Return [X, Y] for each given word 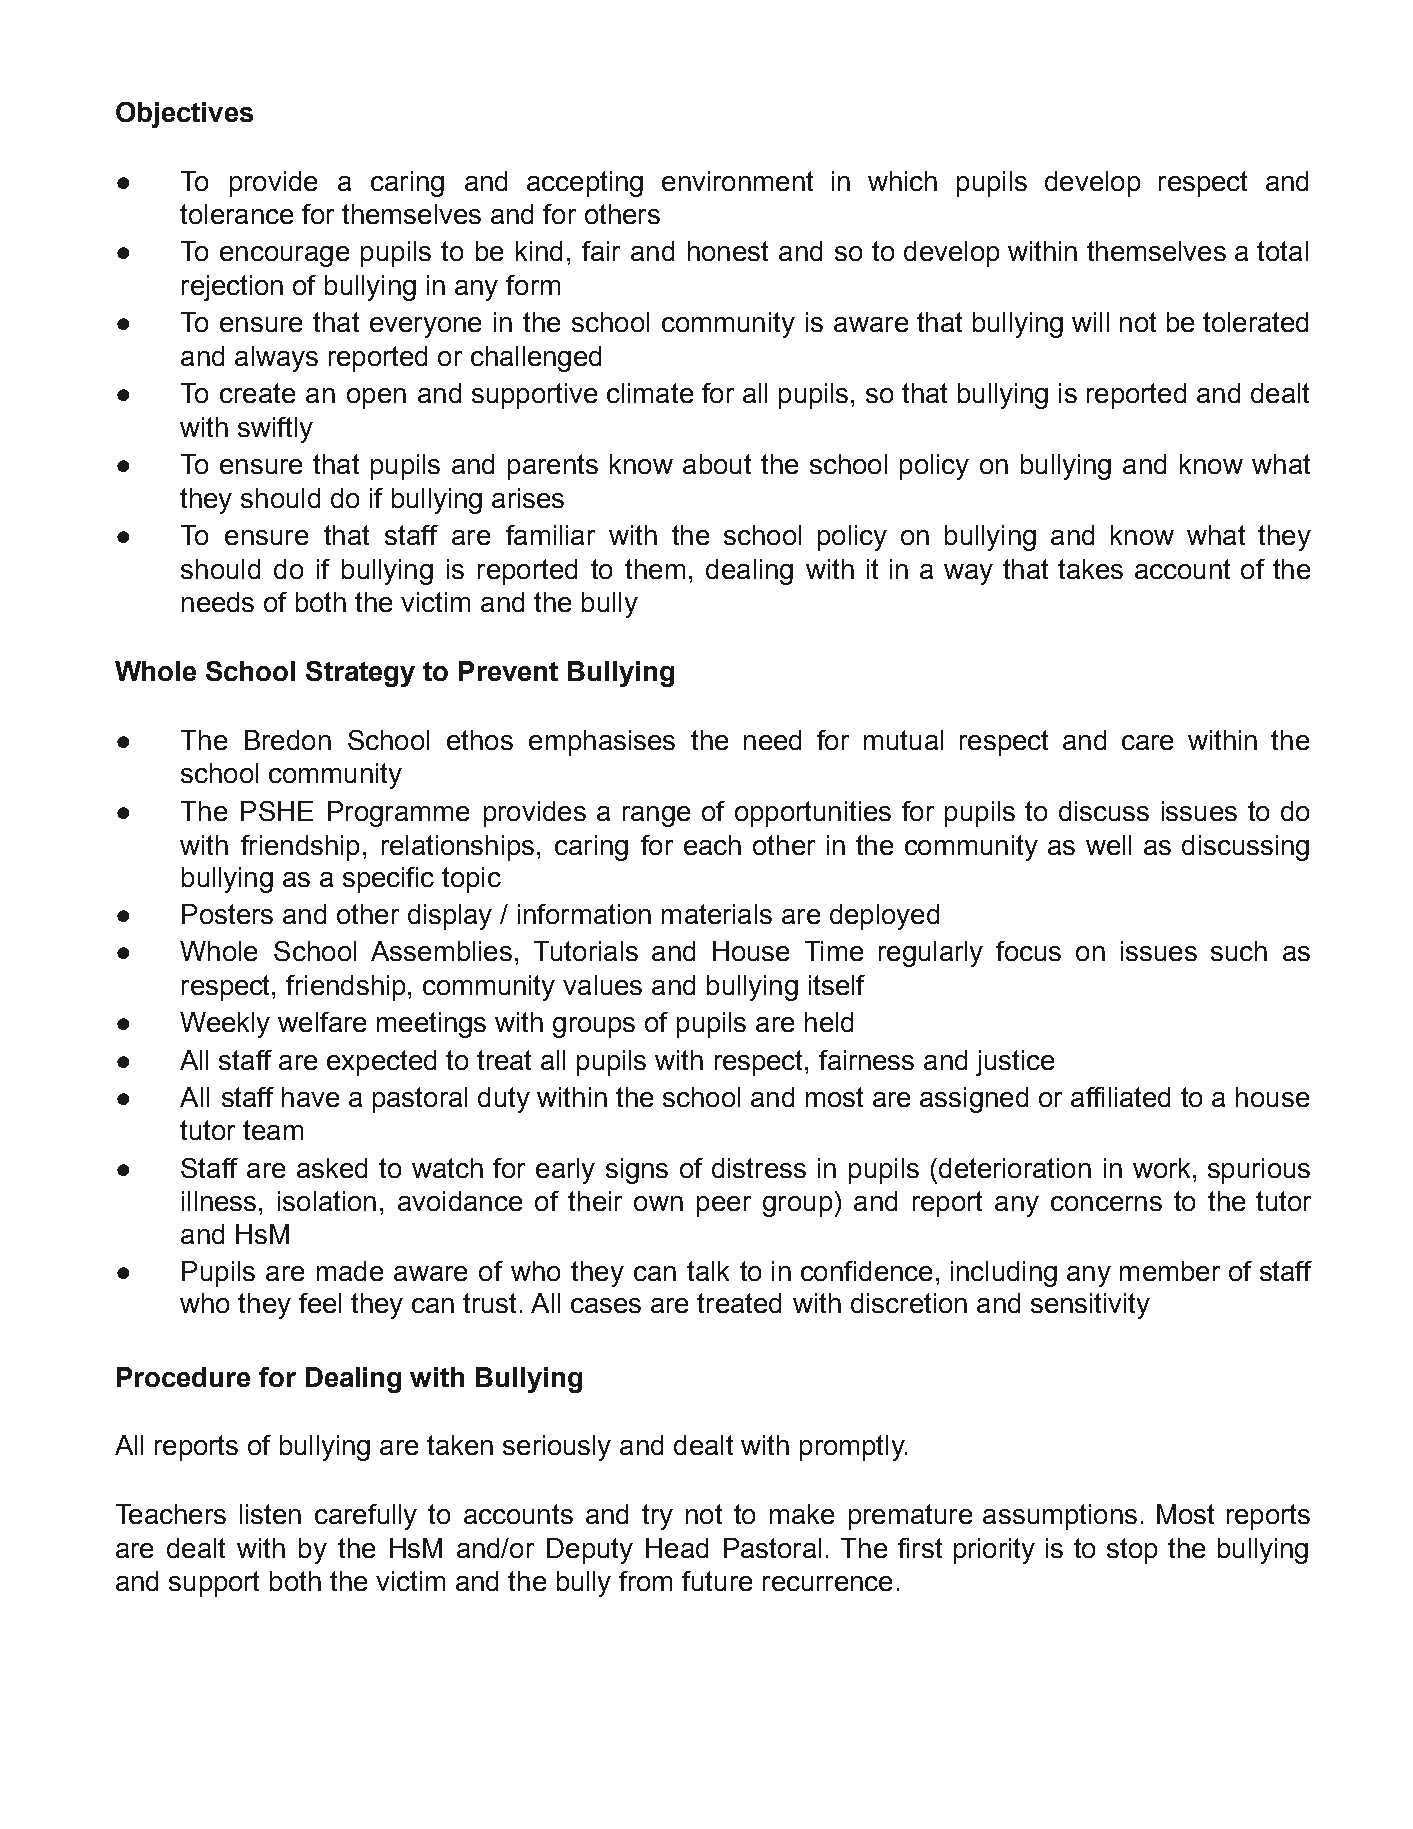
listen [270, 1514]
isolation [327, 1201]
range [656, 816]
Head [677, 1548]
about [717, 464]
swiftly [275, 430]
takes [1090, 569]
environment [737, 181]
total [1282, 251]
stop [1132, 1551]
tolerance [236, 214]
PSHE [277, 811]
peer [724, 1206]
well [1108, 845]
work [1163, 1168]
